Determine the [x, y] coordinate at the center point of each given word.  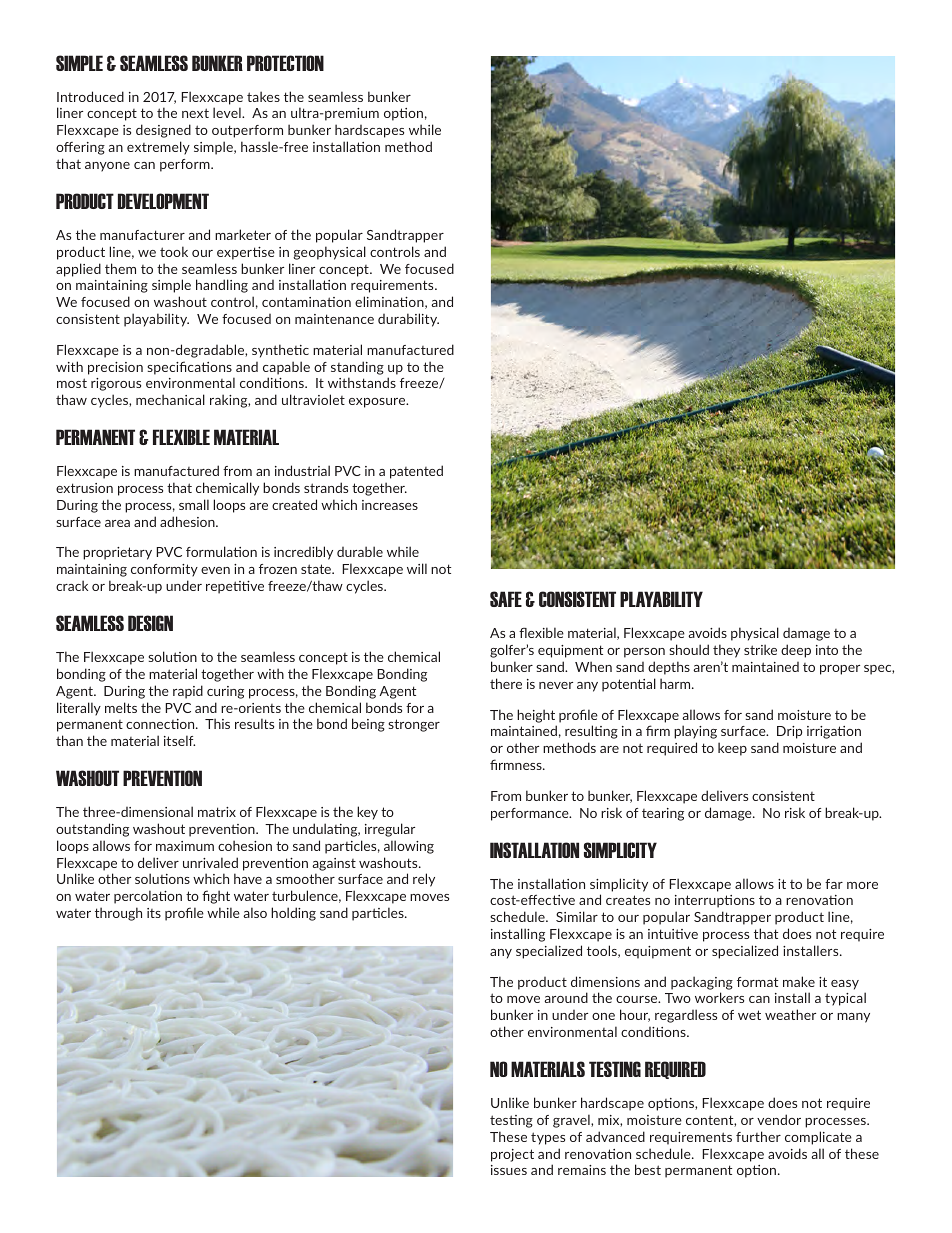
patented [416, 472]
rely [424, 880]
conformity [164, 570]
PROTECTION [285, 63]
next [195, 113]
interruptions [715, 901]
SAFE [506, 599]
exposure [378, 403]
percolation [148, 897]
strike [760, 649]
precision [115, 368]
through [118, 914]
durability [408, 320]
